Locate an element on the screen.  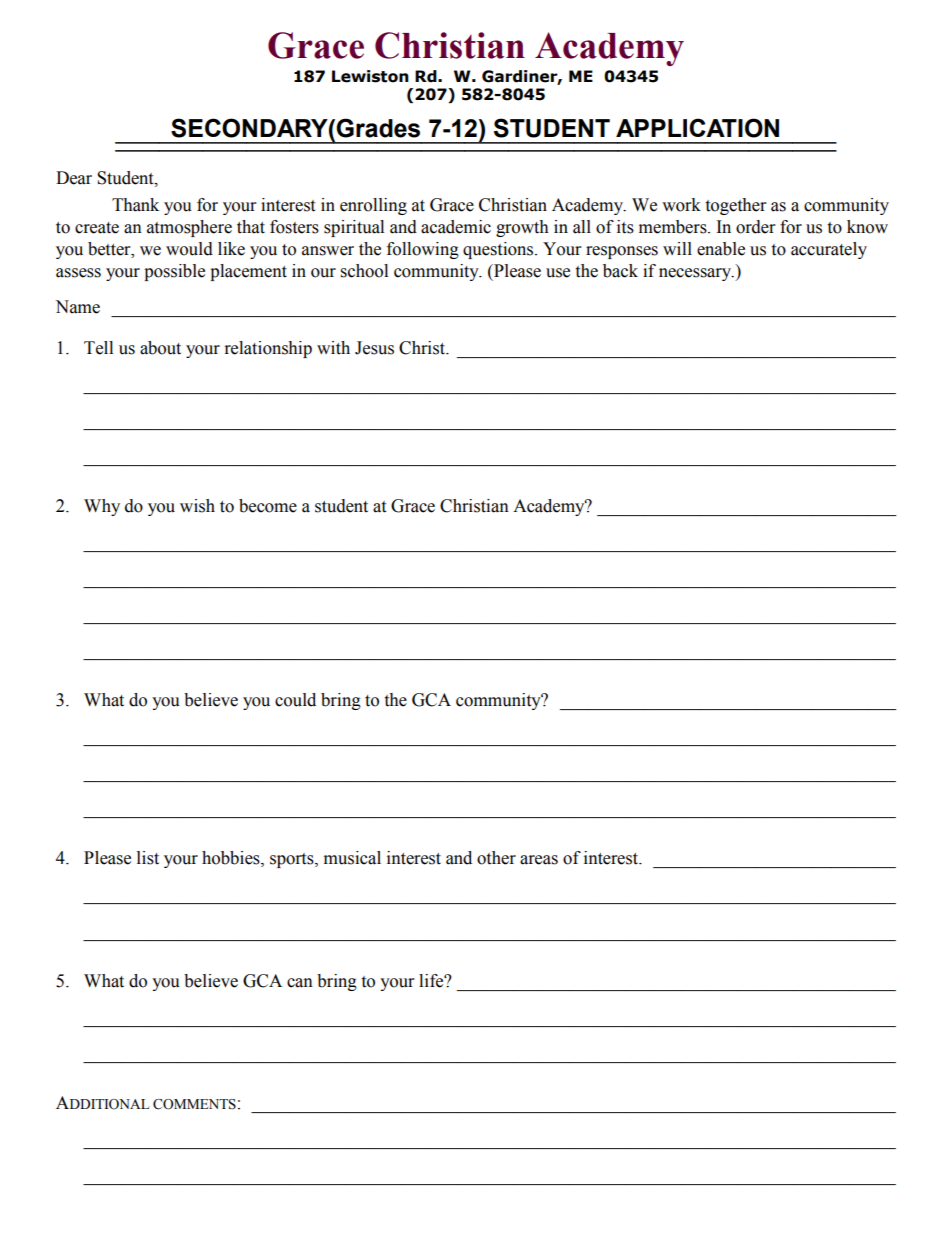
areas is located at coordinates (539, 860).
